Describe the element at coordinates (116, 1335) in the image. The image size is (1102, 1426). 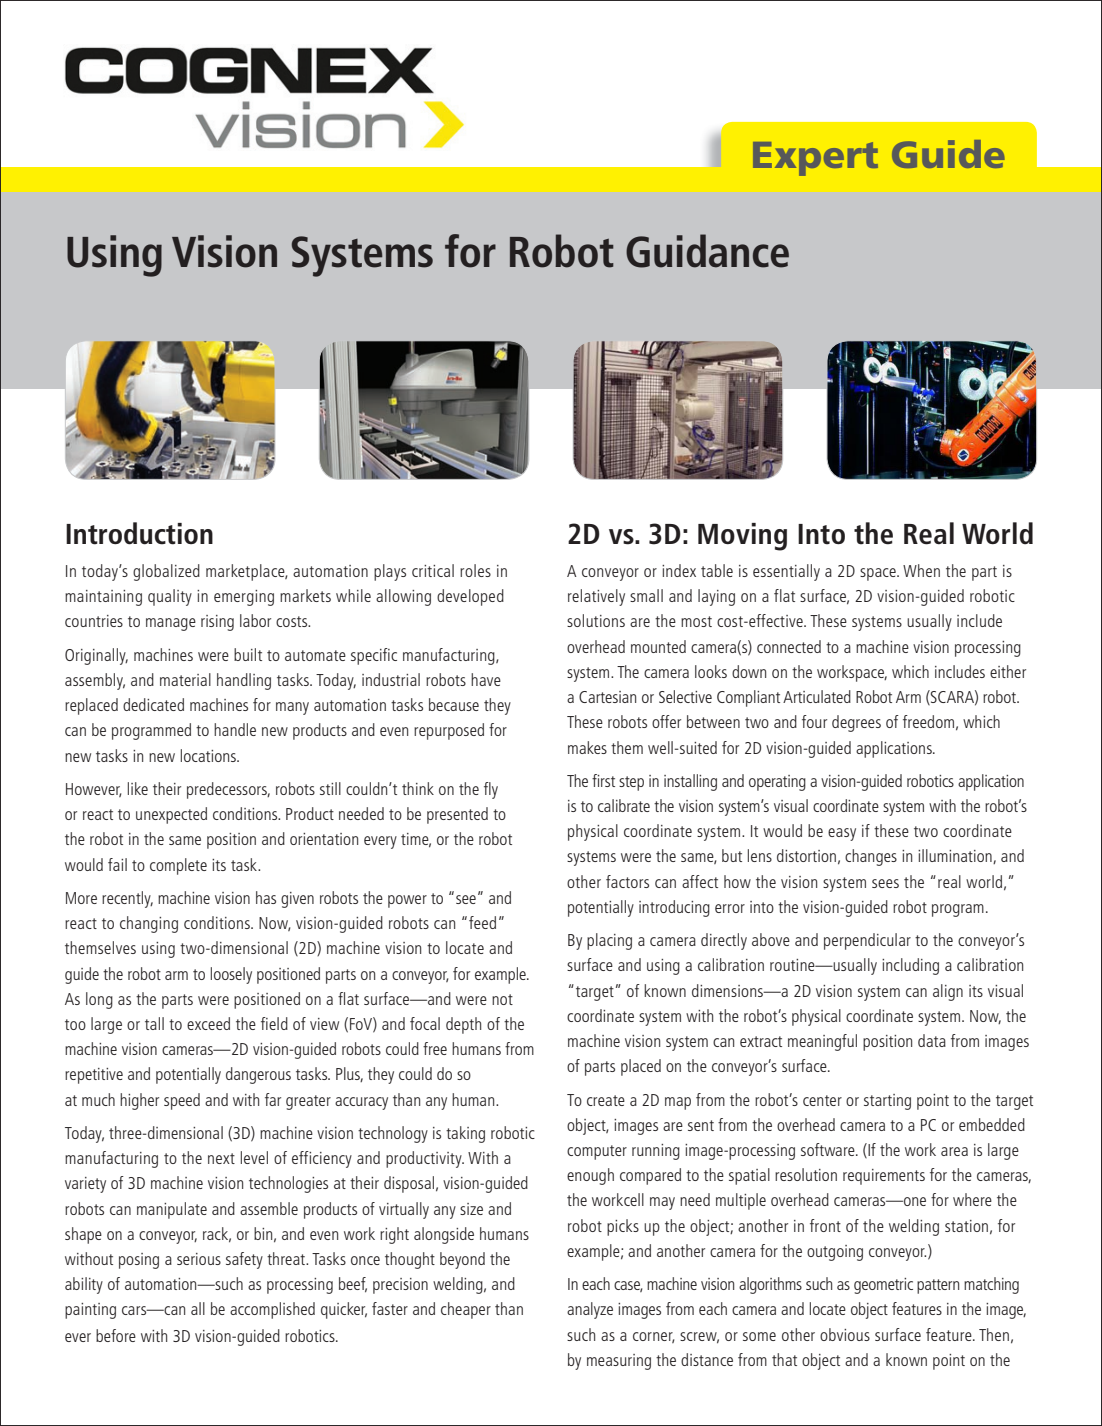
I see `before` at that location.
